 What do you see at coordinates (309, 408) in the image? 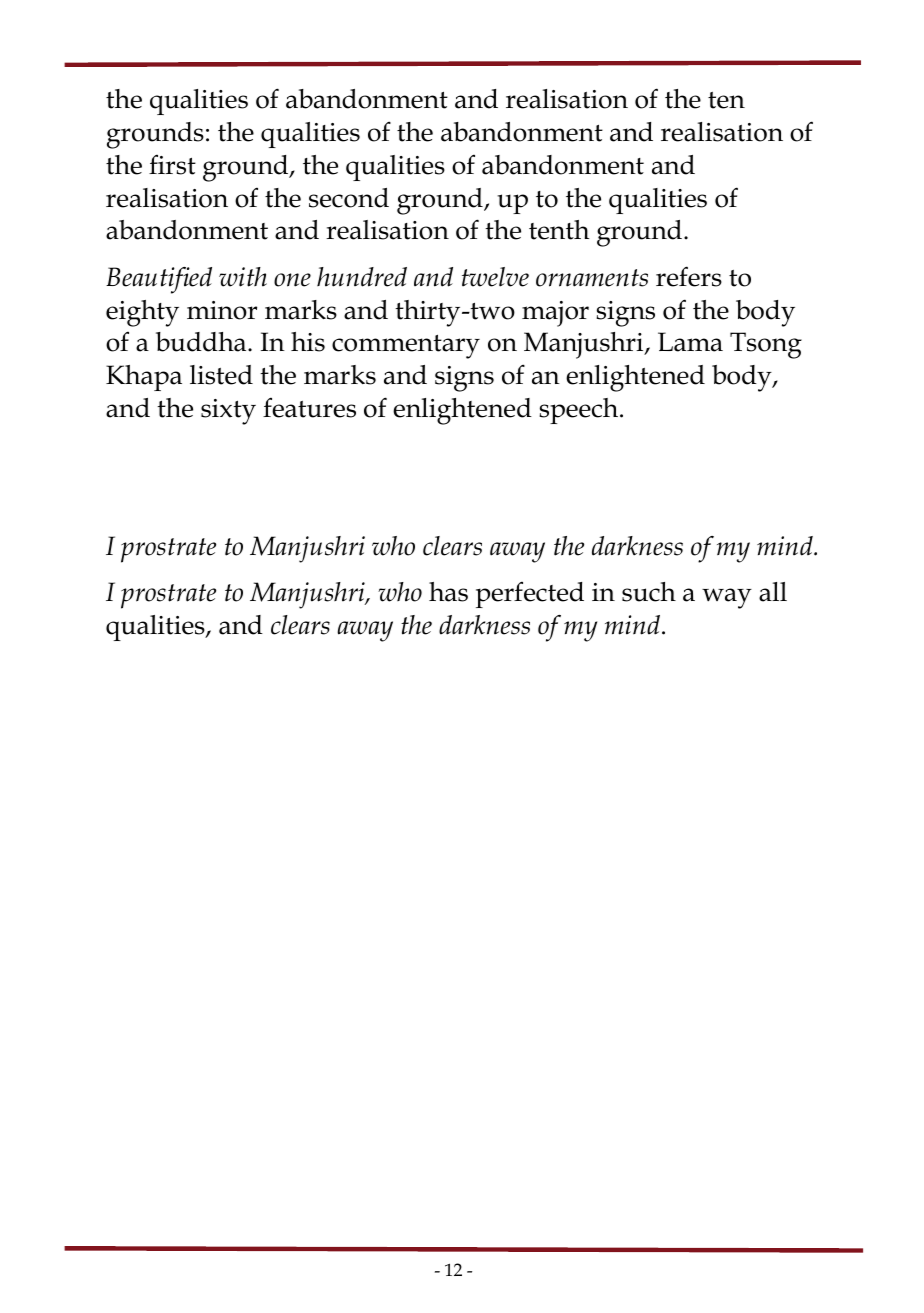
I see `features` at bounding box center [309, 408].
